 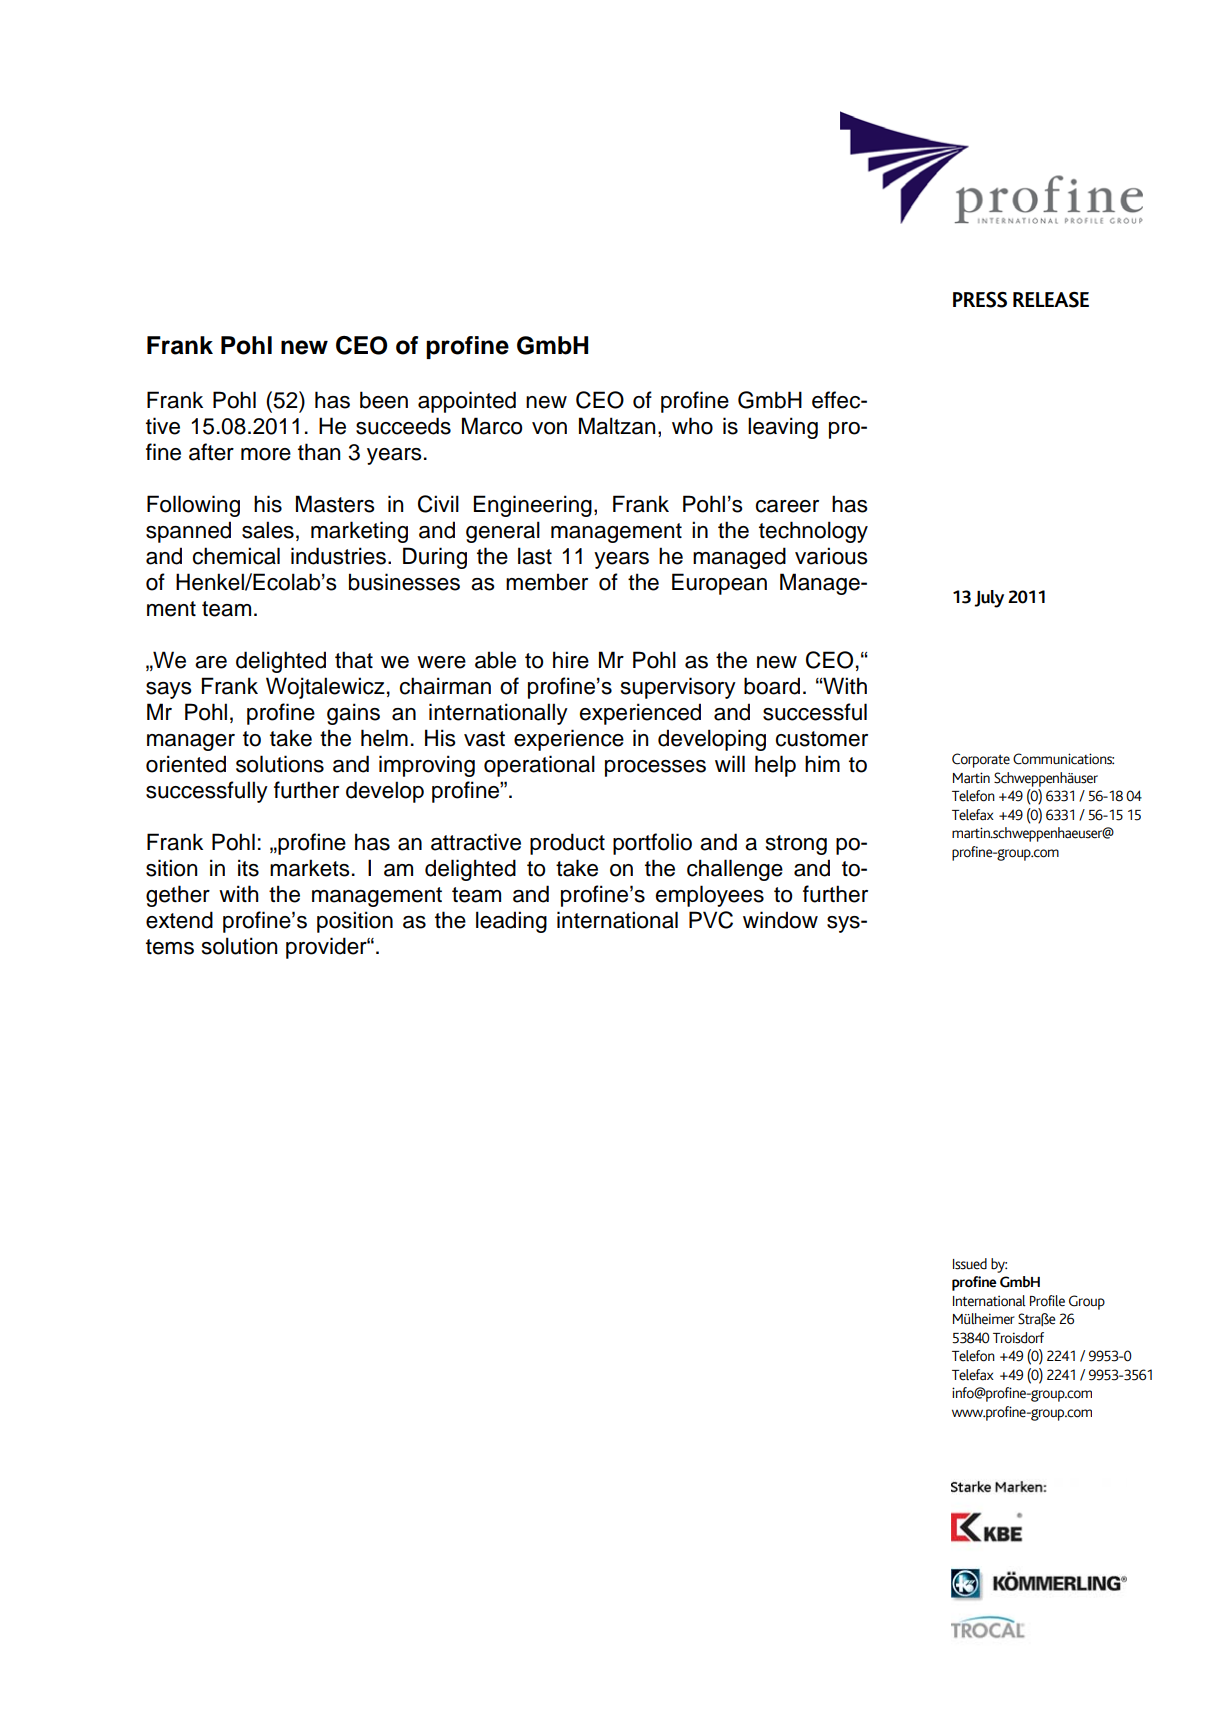 What do you see at coordinates (980, 300) in the screenshot?
I see `PRESS` at bounding box center [980, 300].
